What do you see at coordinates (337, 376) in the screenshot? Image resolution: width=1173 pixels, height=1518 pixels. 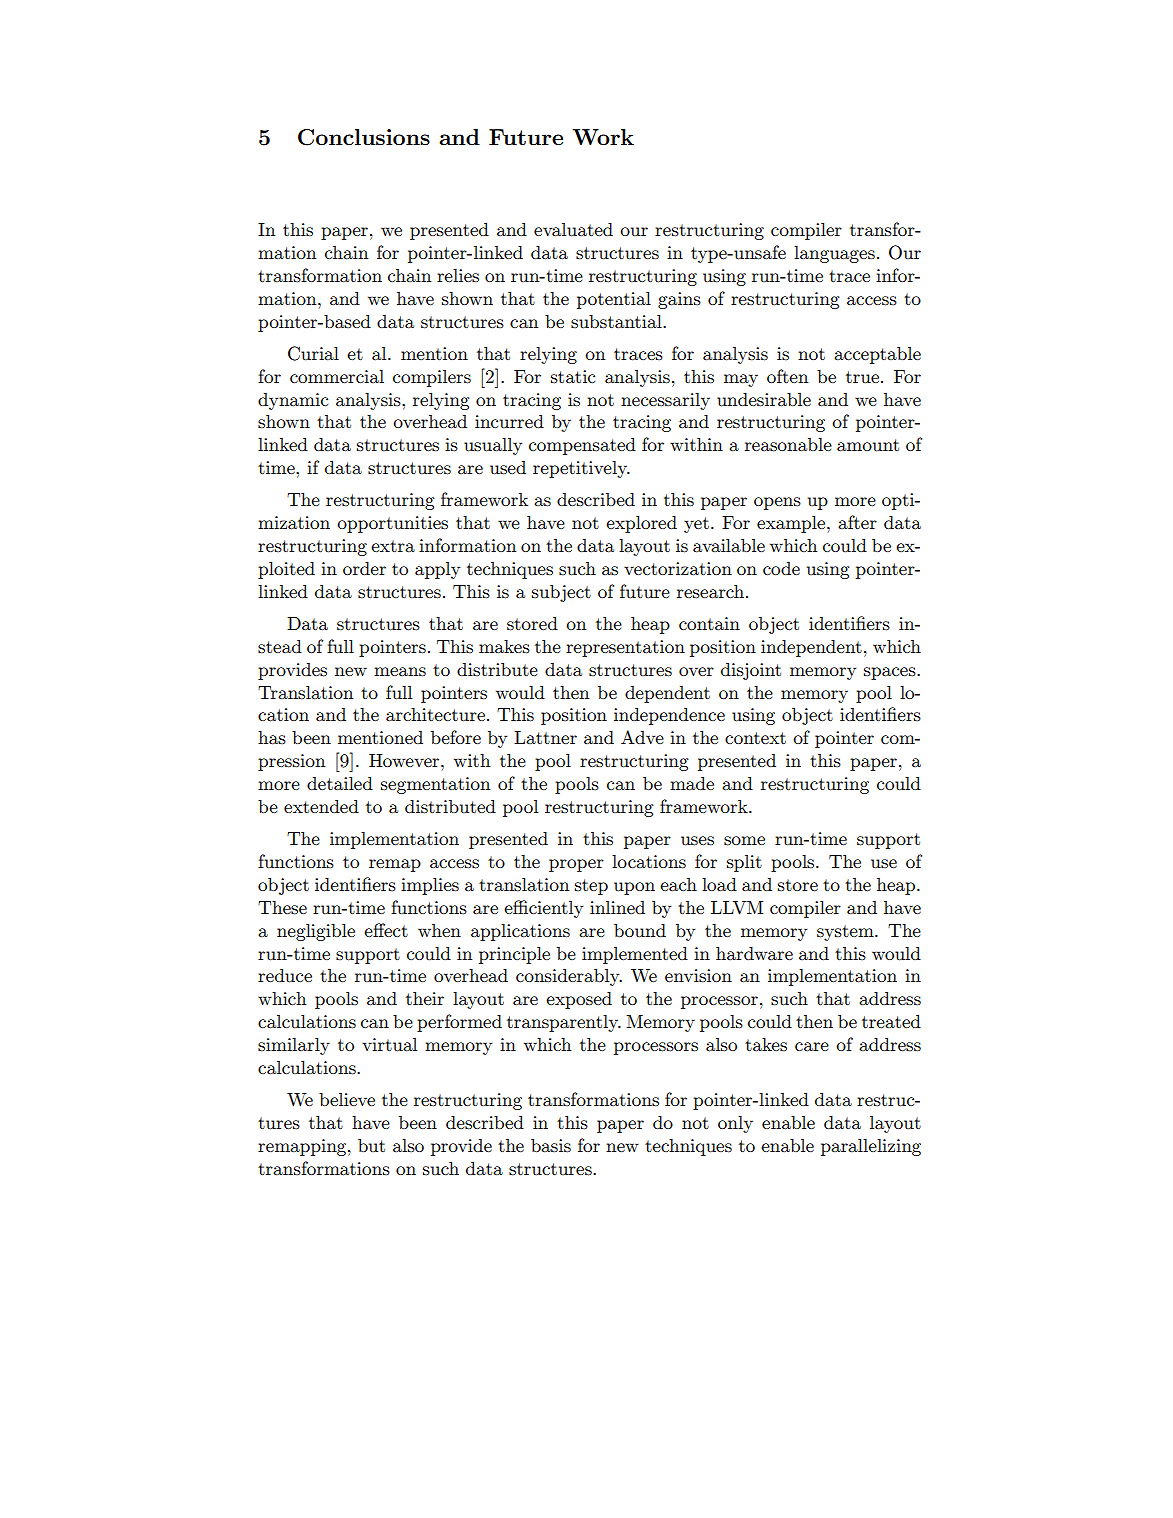 I see `commercial` at bounding box center [337, 376].
